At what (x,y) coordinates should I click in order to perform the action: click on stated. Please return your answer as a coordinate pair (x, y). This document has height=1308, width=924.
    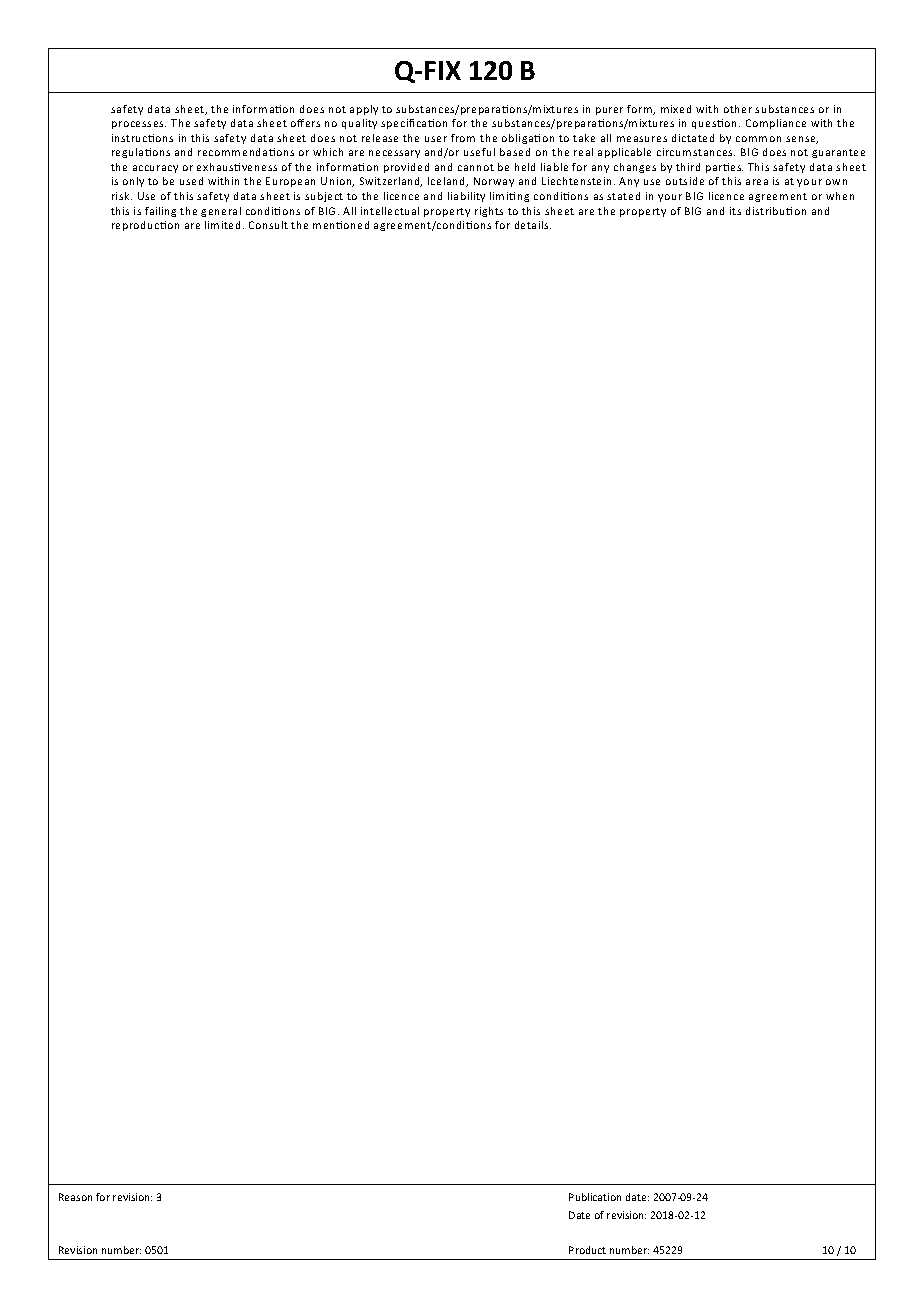
    Looking at the image, I should click on (623, 196).
